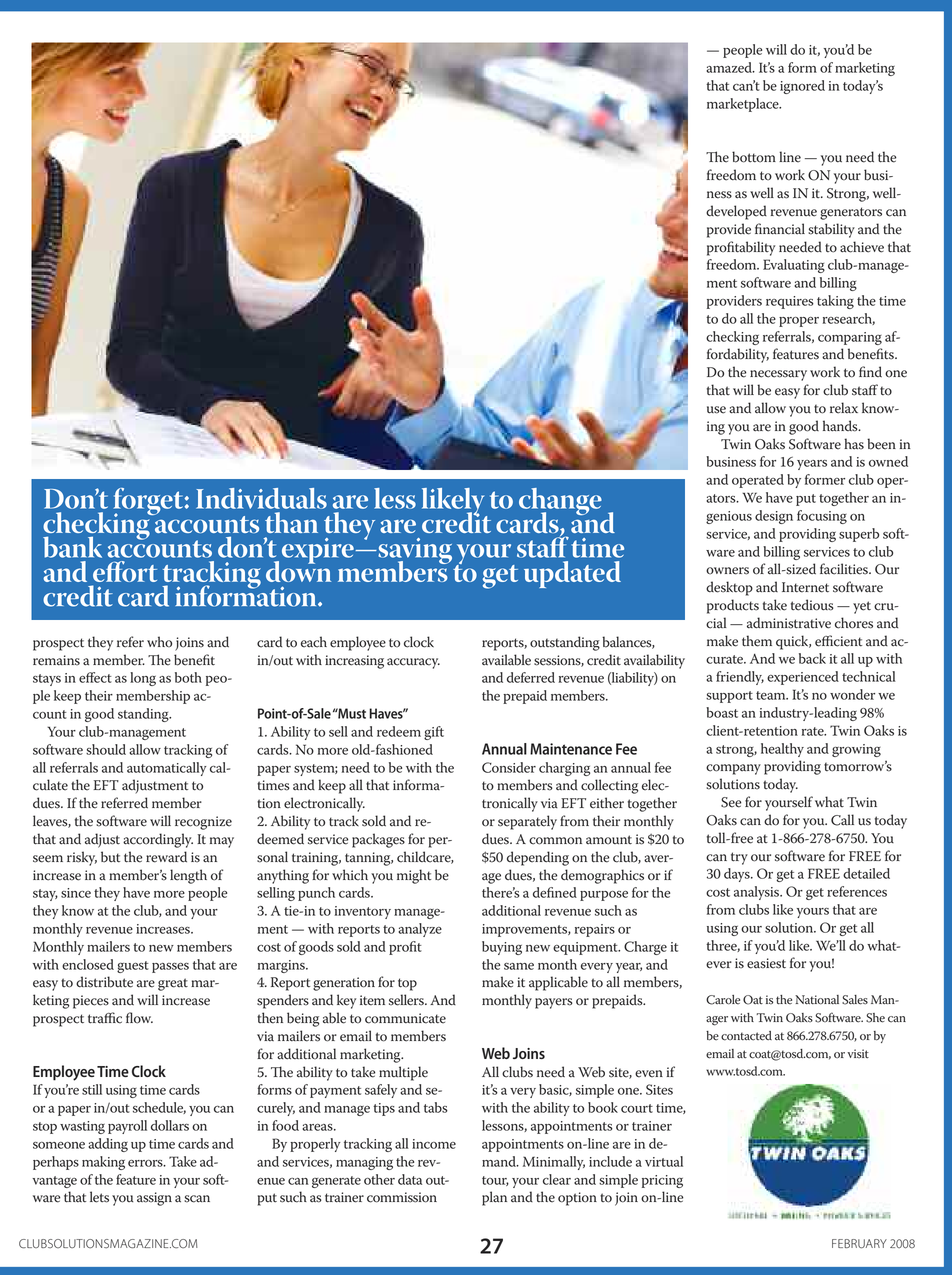  What do you see at coordinates (560, 503) in the screenshot?
I see `change` at bounding box center [560, 503].
